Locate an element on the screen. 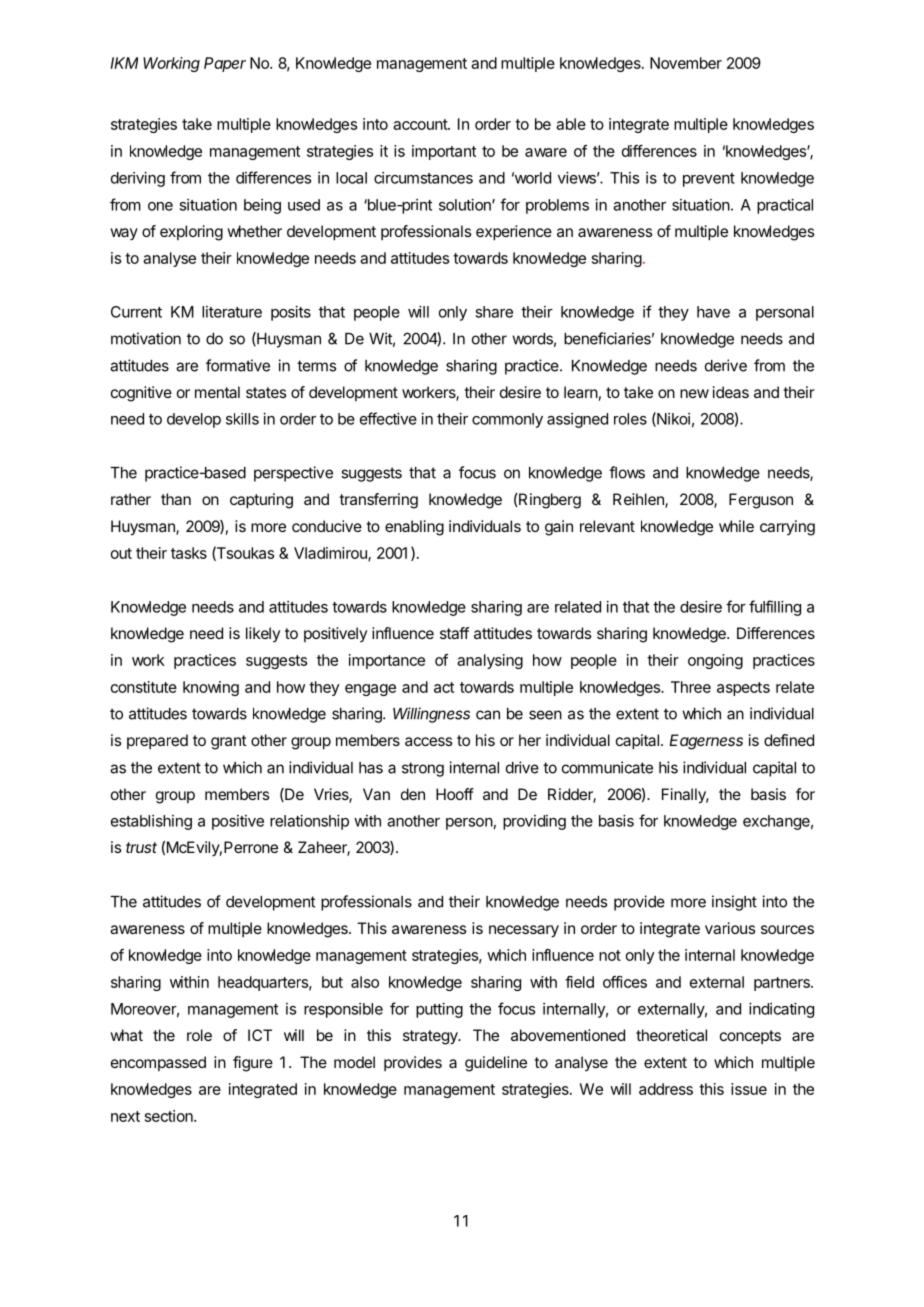 The width and height of the screenshot is (924, 1307). tasks is located at coordinates (189, 553).
